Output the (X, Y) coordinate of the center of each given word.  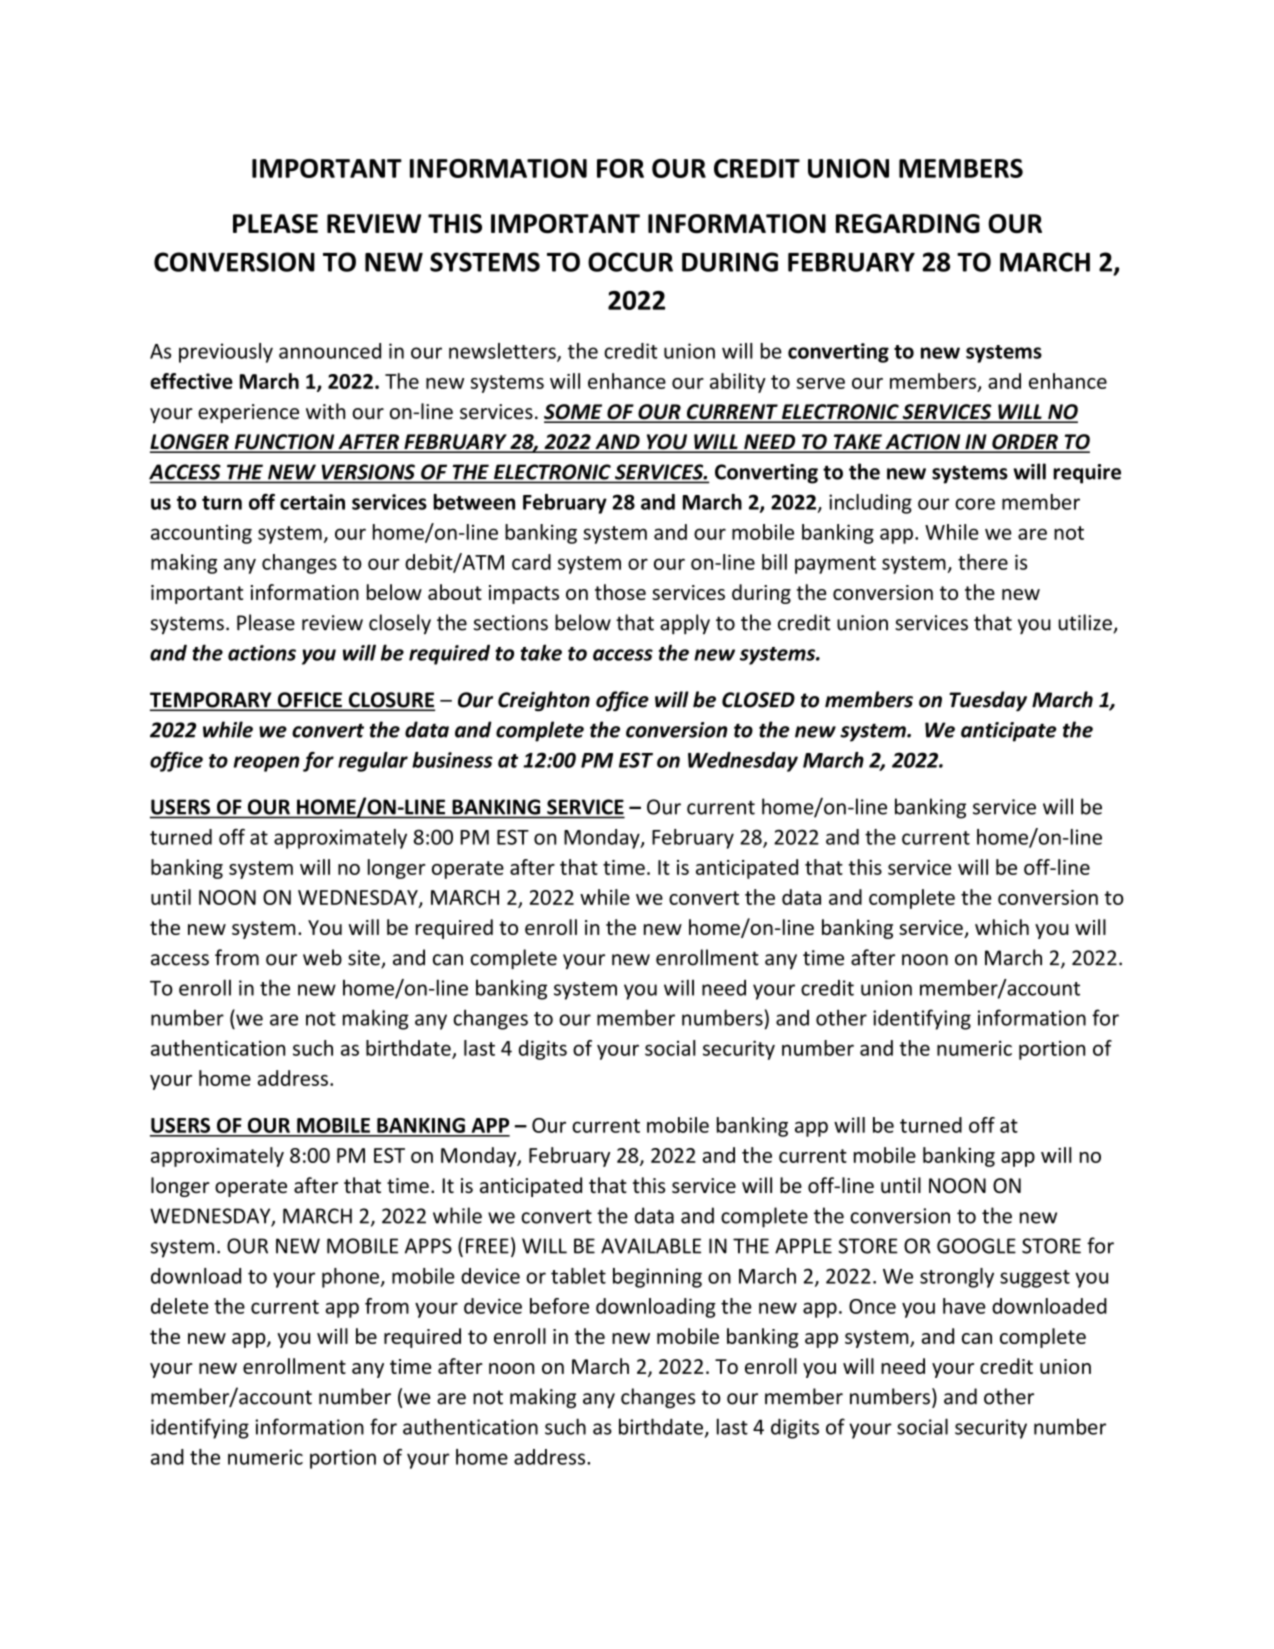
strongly (957, 1278)
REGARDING (908, 223)
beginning (657, 1278)
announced (330, 351)
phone (351, 1278)
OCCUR (630, 262)
